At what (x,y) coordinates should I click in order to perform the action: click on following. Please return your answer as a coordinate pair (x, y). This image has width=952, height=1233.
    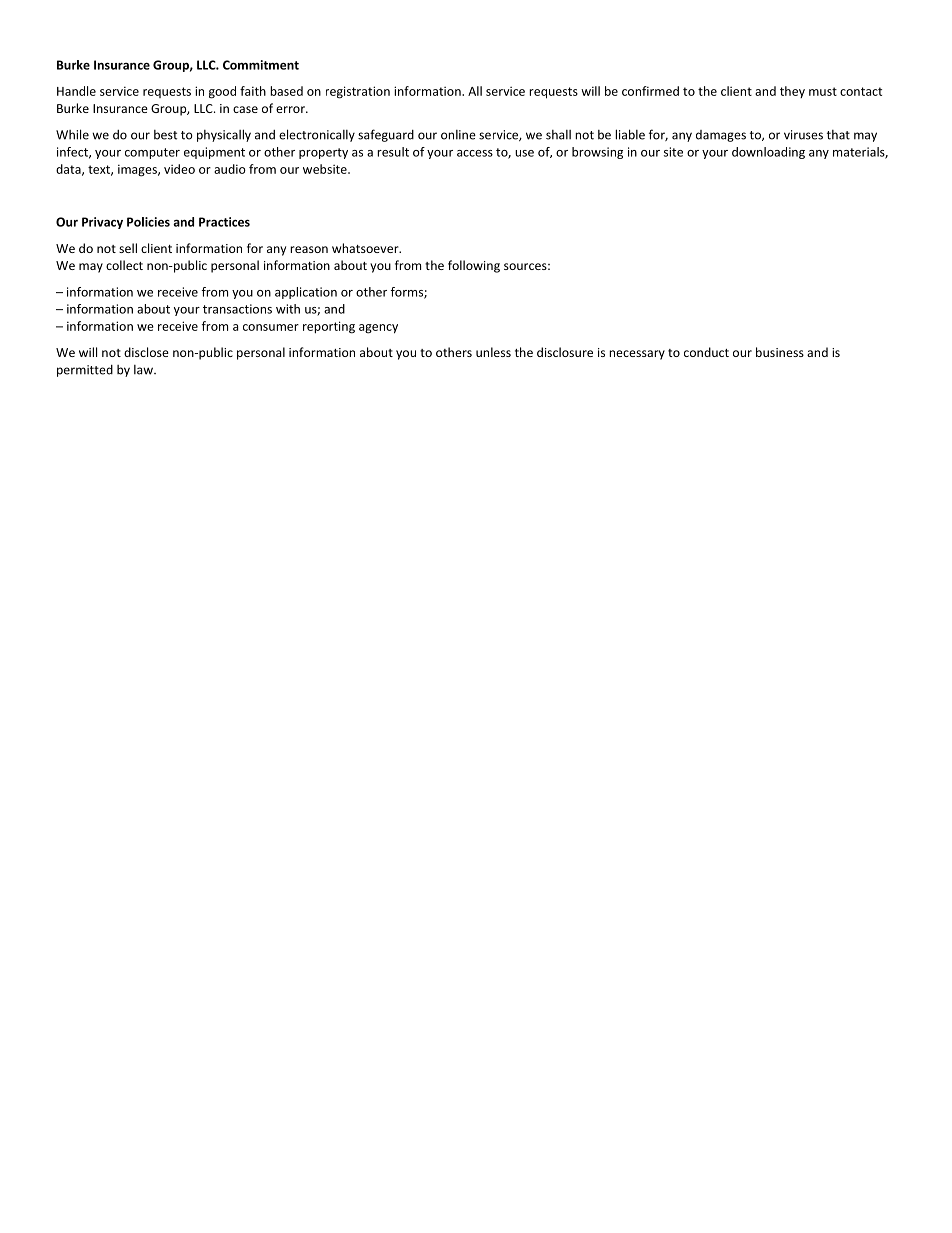
    Looking at the image, I should click on (474, 266).
